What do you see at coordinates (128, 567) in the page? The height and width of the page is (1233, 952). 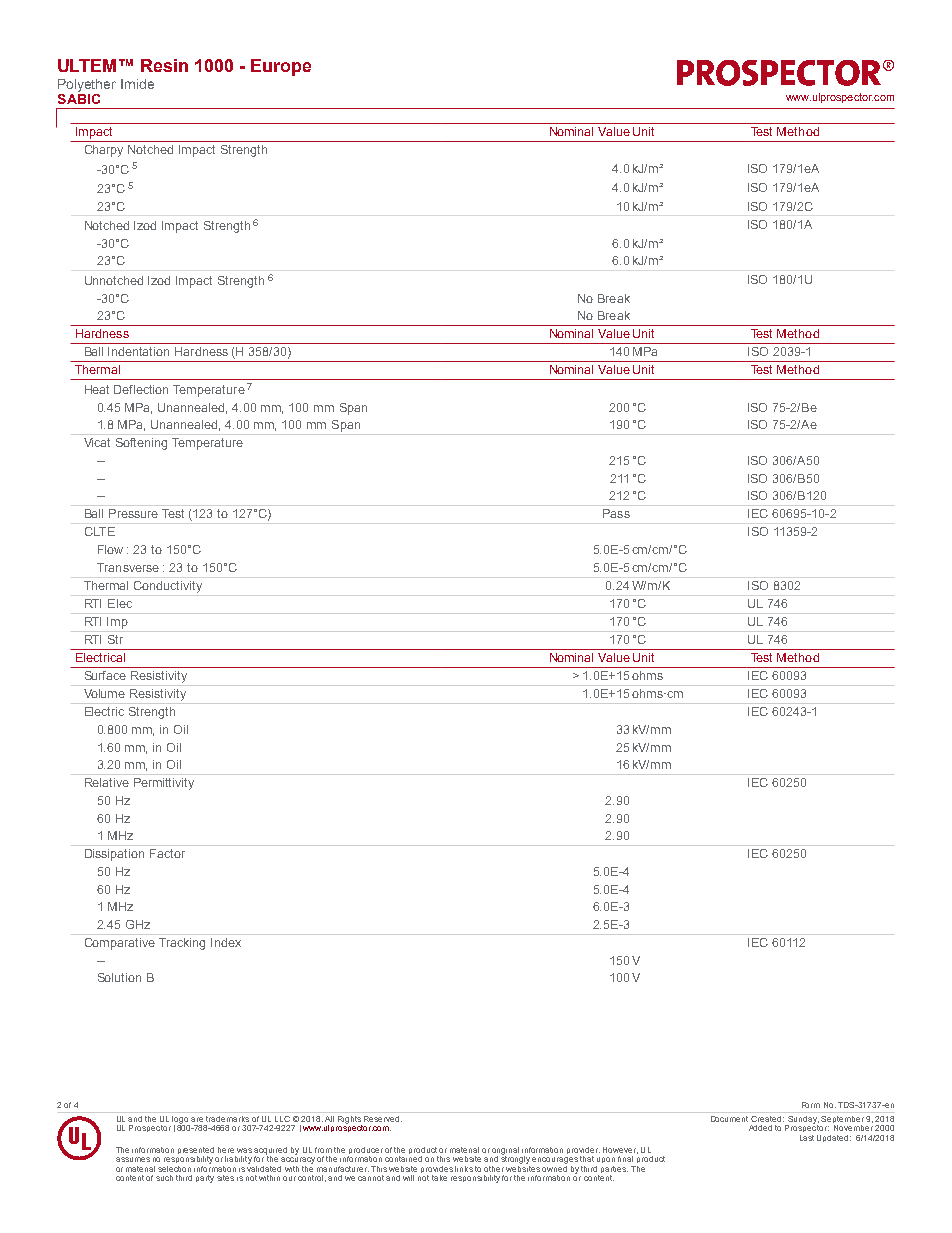 I see `Transverse` at bounding box center [128, 567].
